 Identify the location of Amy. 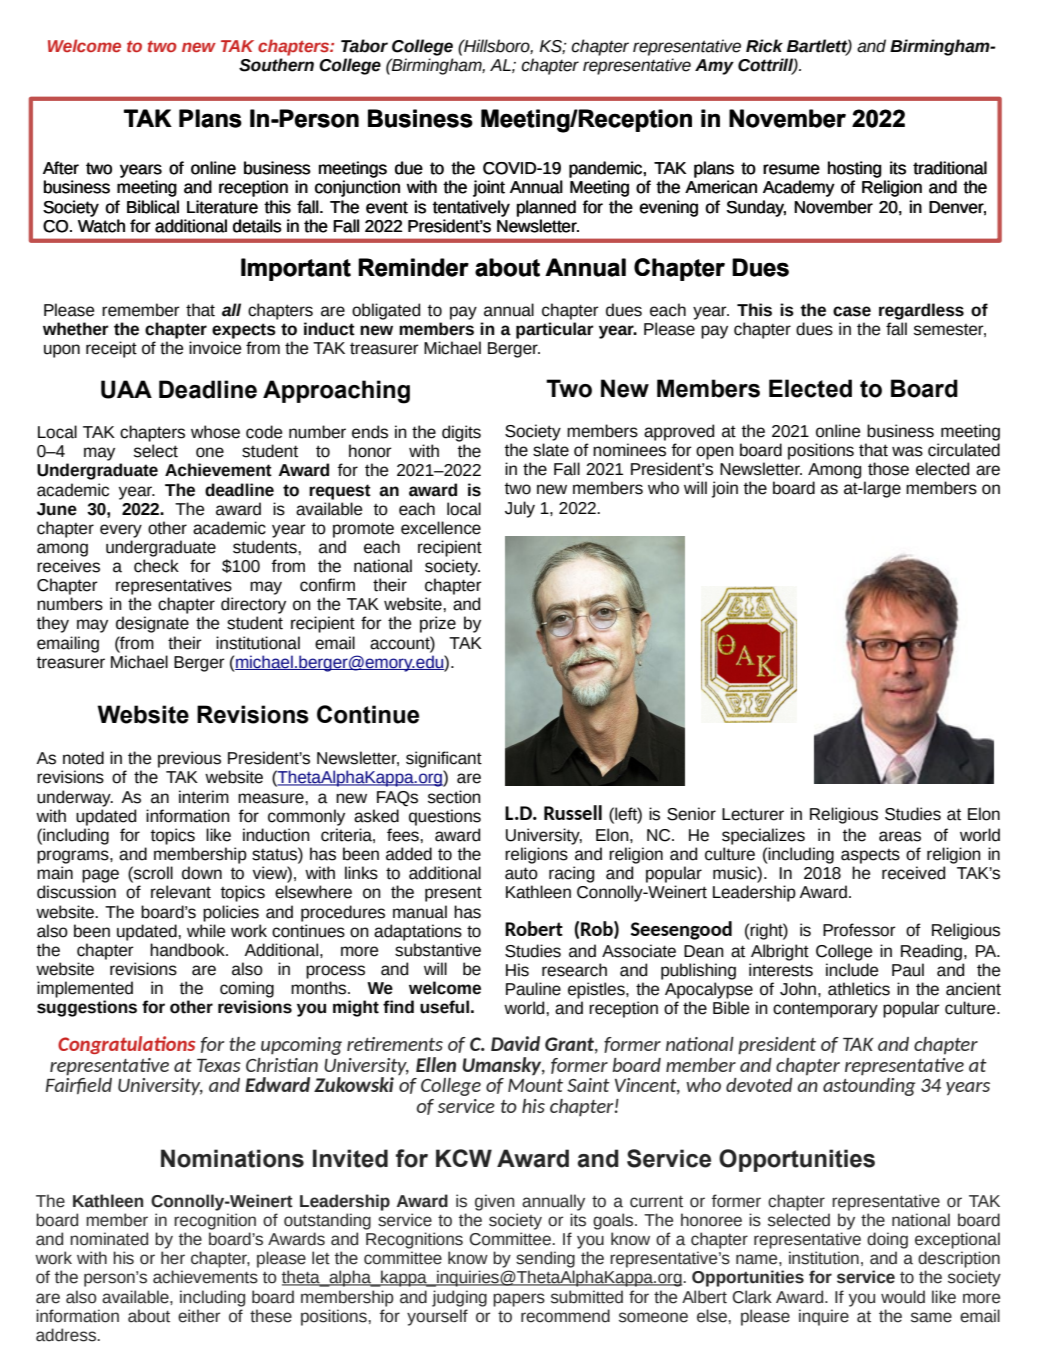
(714, 67).
